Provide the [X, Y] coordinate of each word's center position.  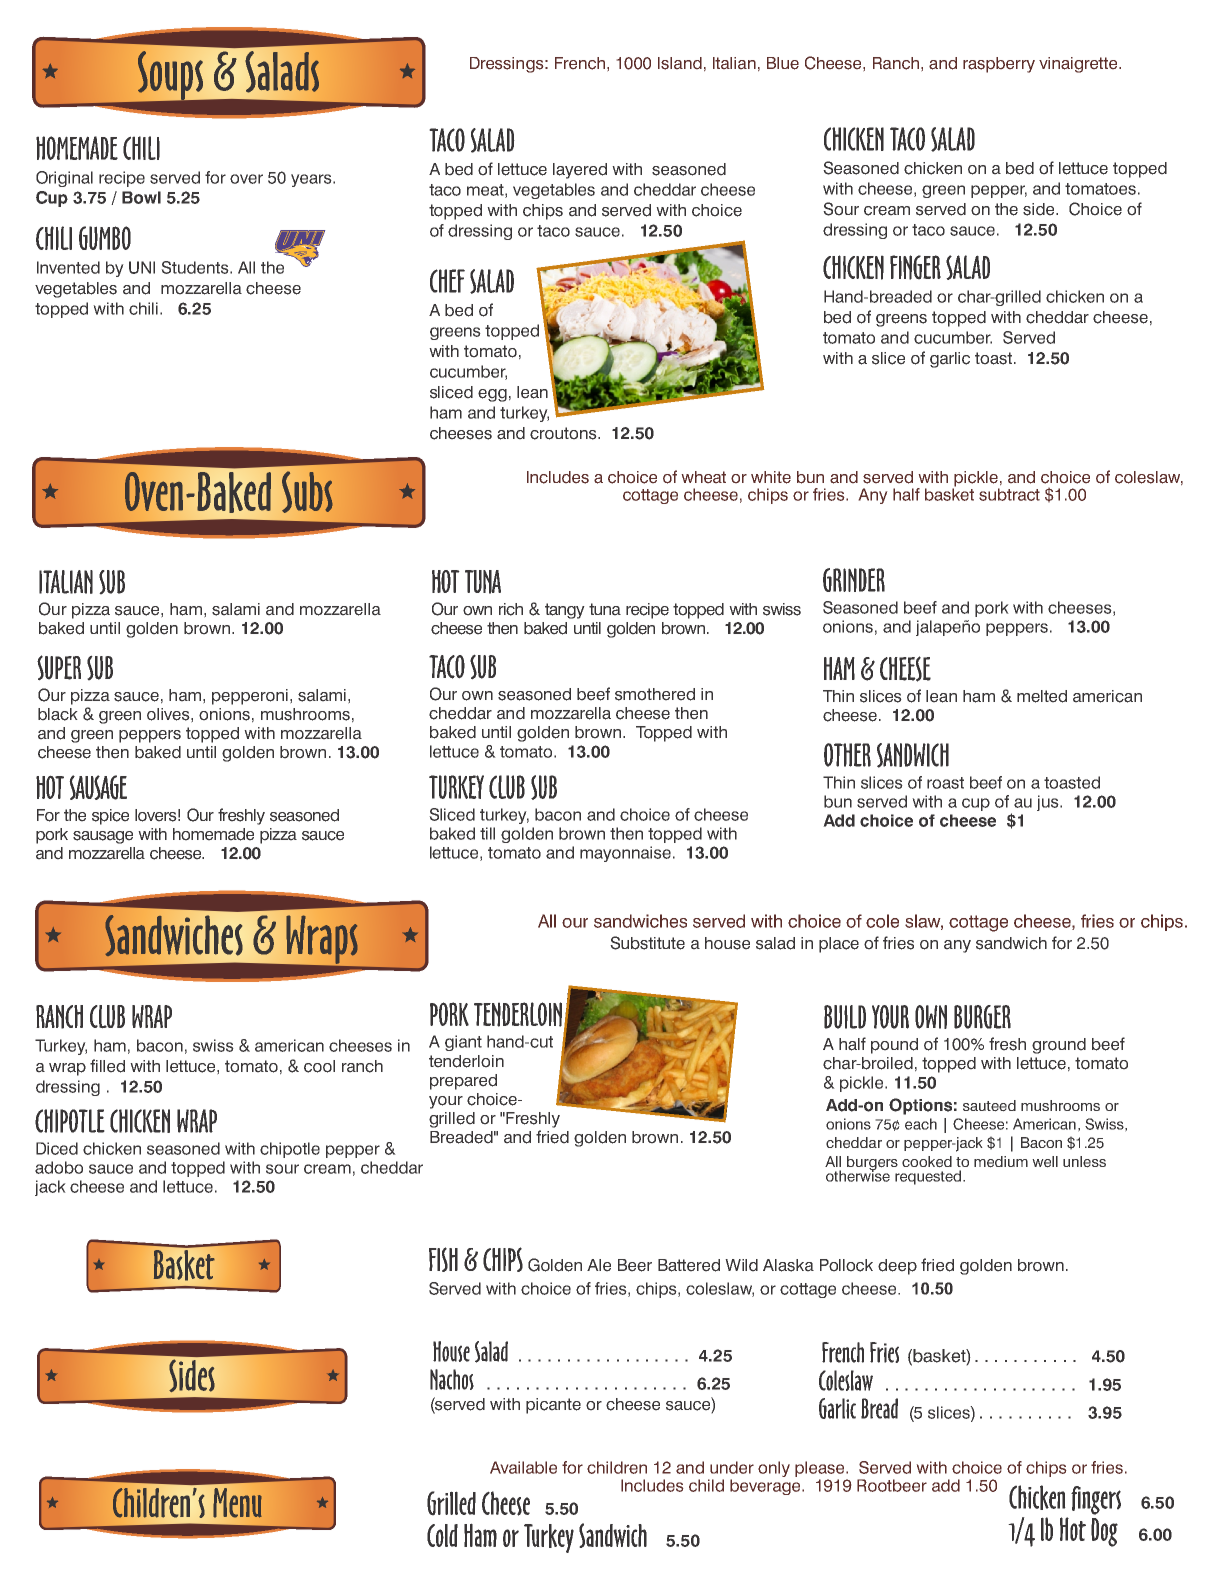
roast [945, 783]
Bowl [141, 197]
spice [110, 817]
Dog [1104, 1532]
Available [523, 1467]
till [487, 833]
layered [580, 171]
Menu [238, 1503]
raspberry [999, 65]
